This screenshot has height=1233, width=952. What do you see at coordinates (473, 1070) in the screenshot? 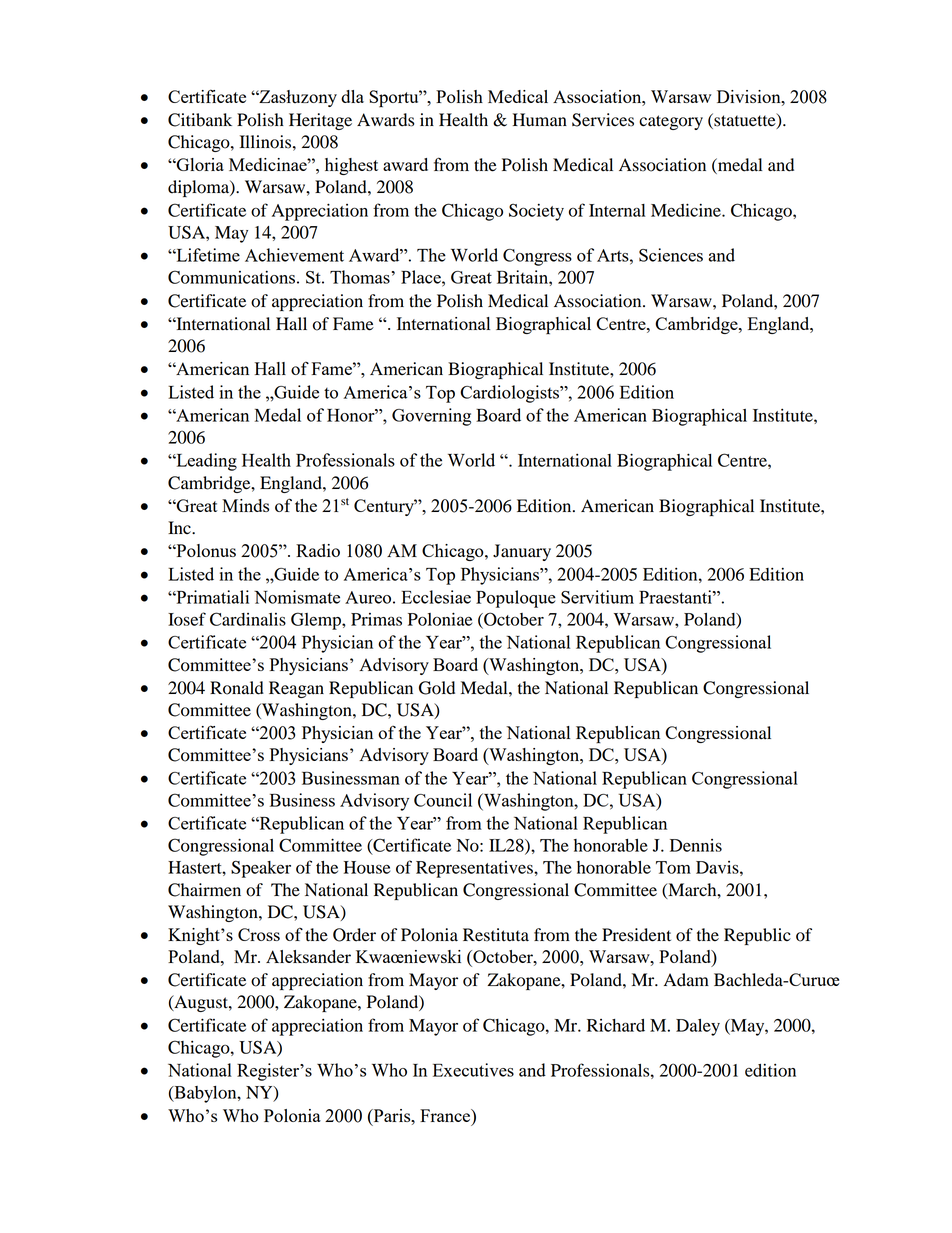
I see `Executives` at bounding box center [473, 1070].
